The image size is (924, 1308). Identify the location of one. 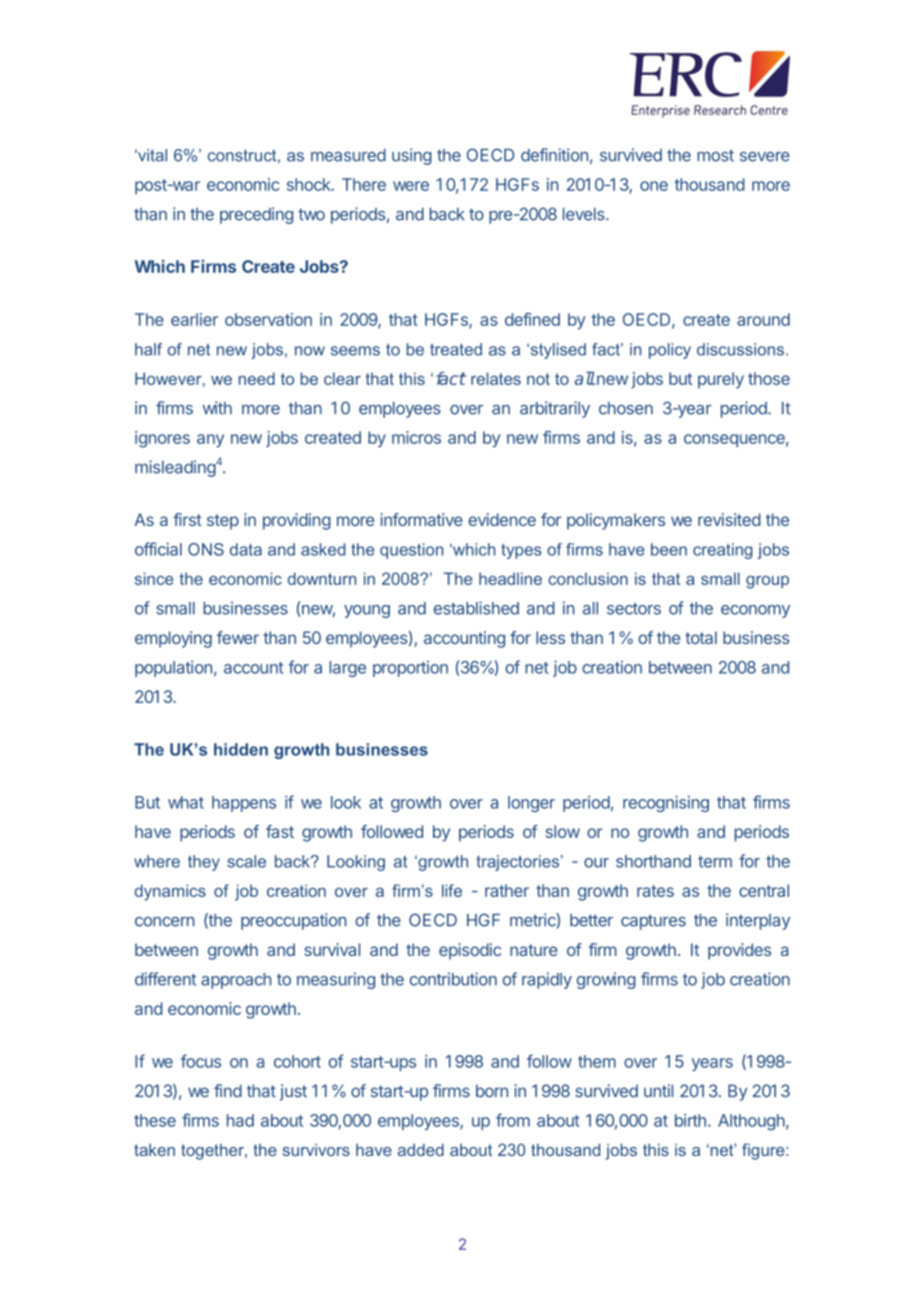
(654, 186).
